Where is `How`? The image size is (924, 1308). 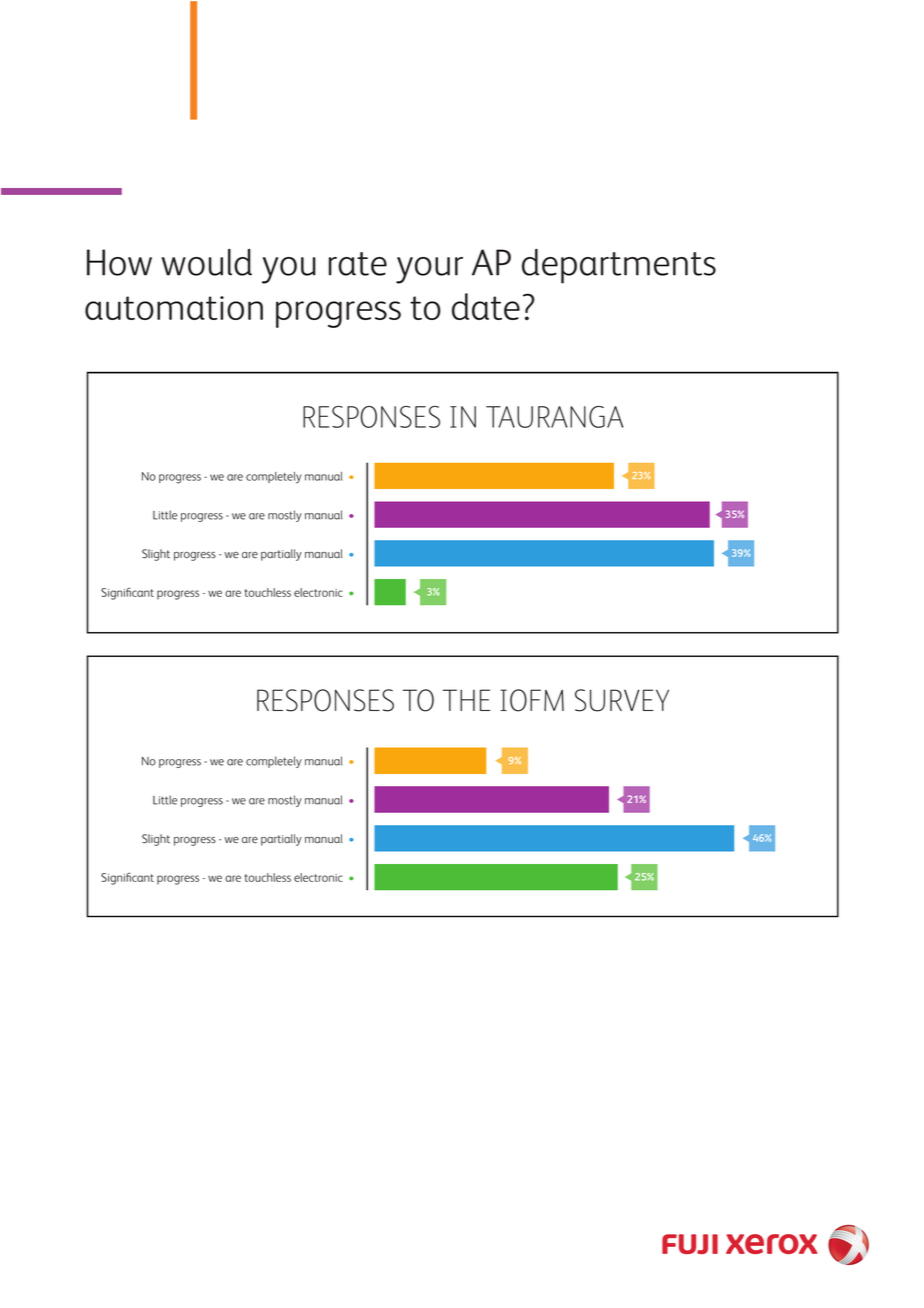
How is located at coordinates (119, 262).
